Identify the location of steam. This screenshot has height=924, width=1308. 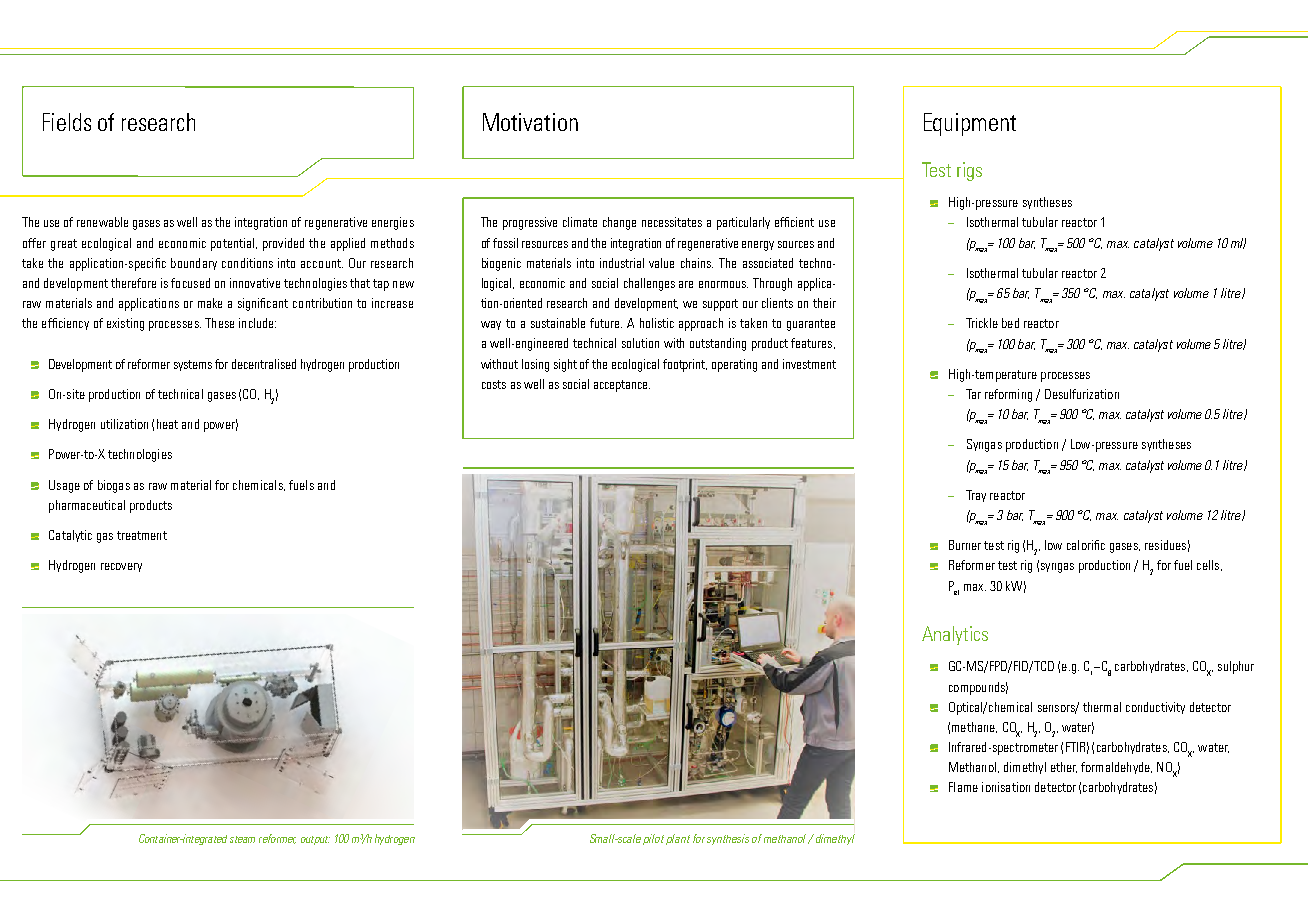
(242, 839).
